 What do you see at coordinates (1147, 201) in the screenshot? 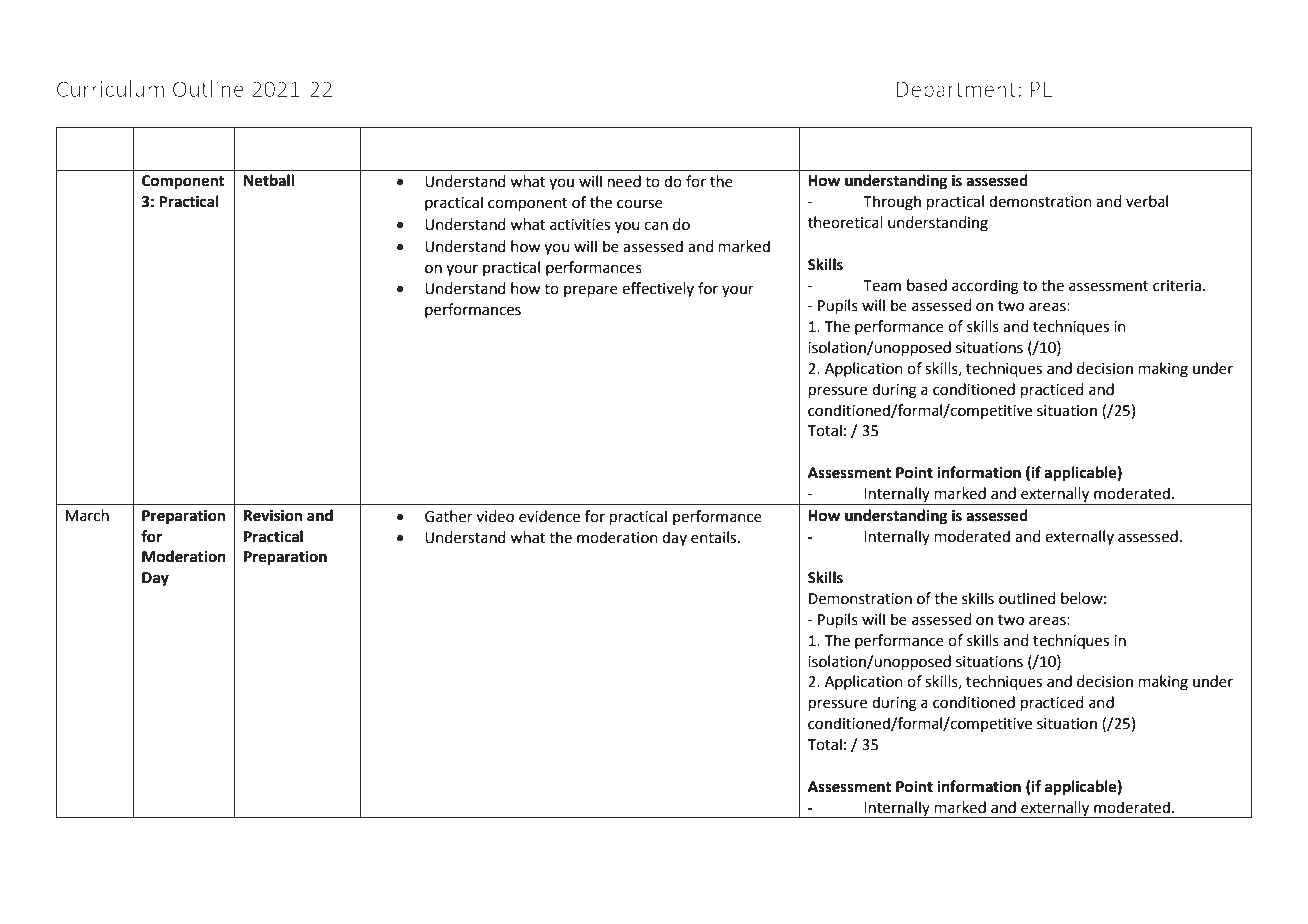
I see `verbal` at bounding box center [1147, 201].
